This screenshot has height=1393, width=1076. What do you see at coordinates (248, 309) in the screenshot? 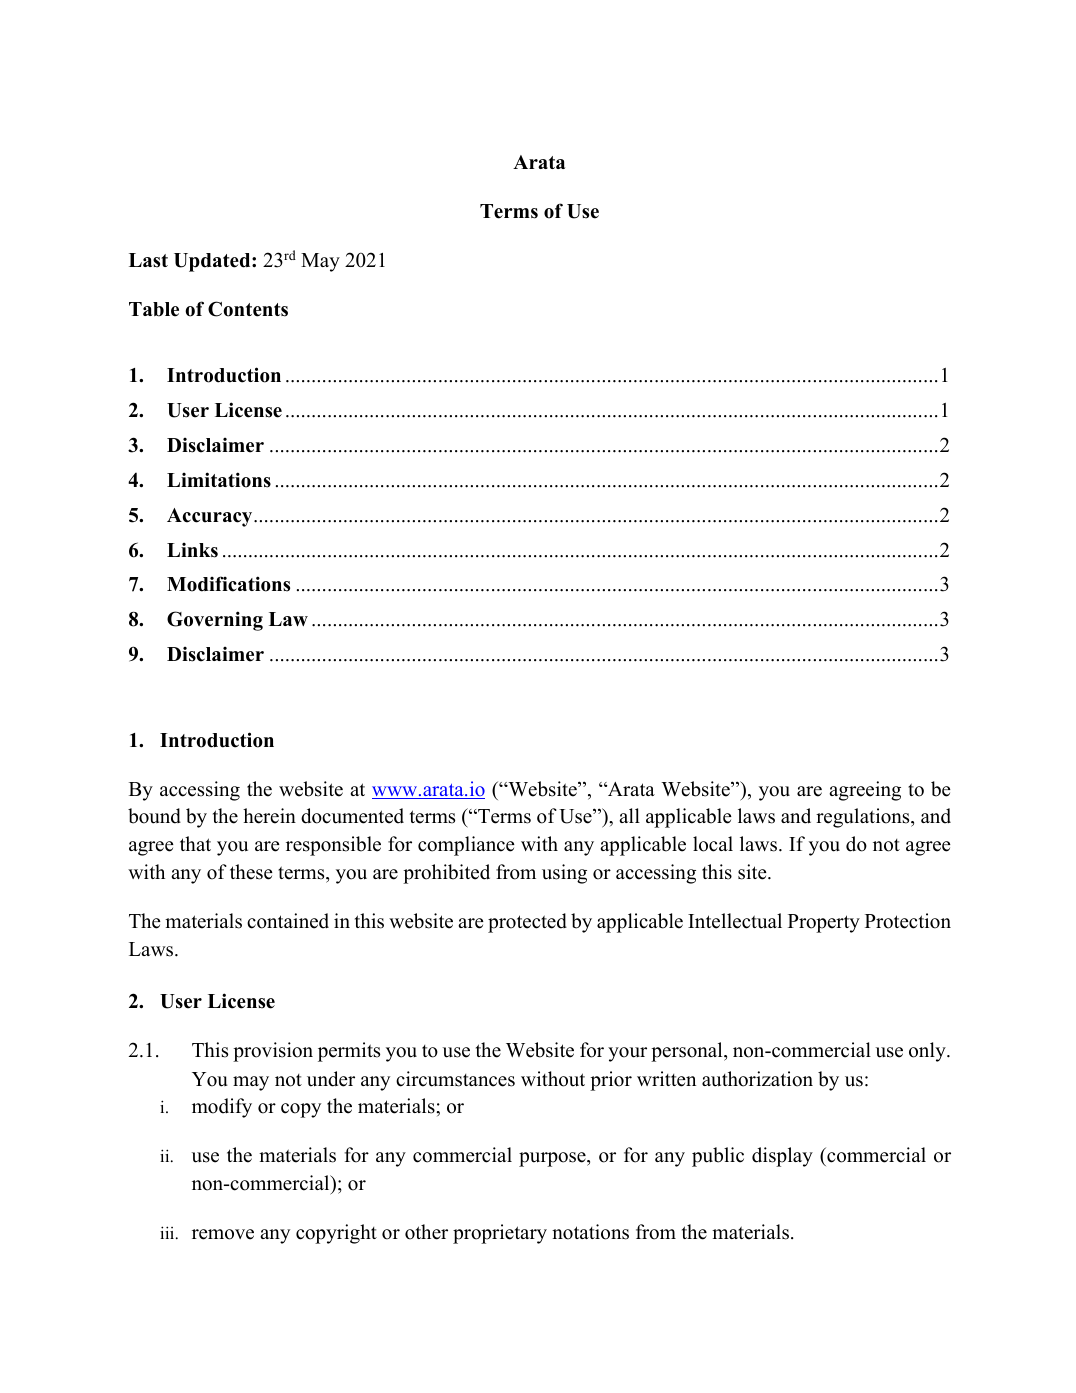
I see `Contents` at bounding box center [248, 309].
